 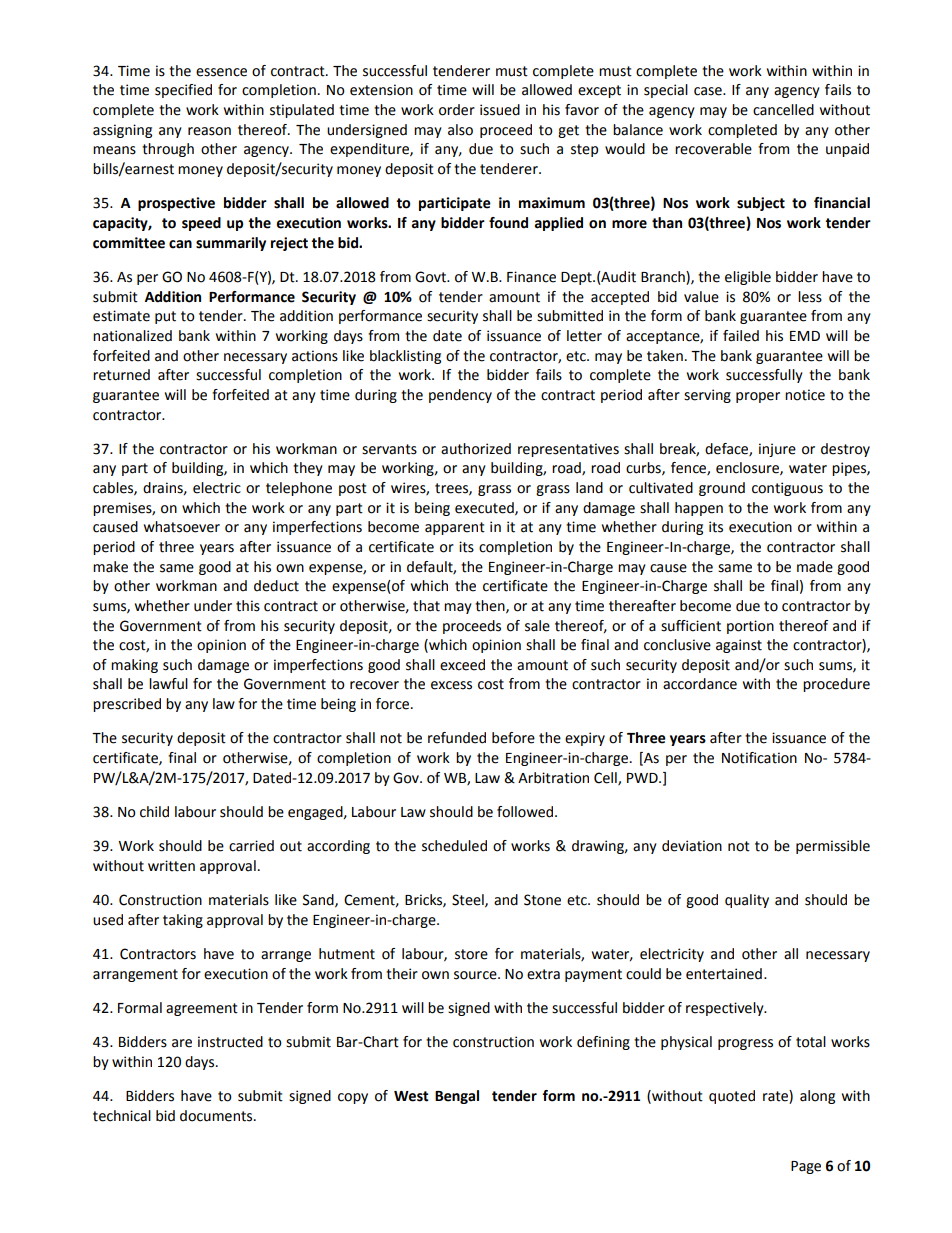 I want to click on blacklisting, so click(x=405, y=357).
